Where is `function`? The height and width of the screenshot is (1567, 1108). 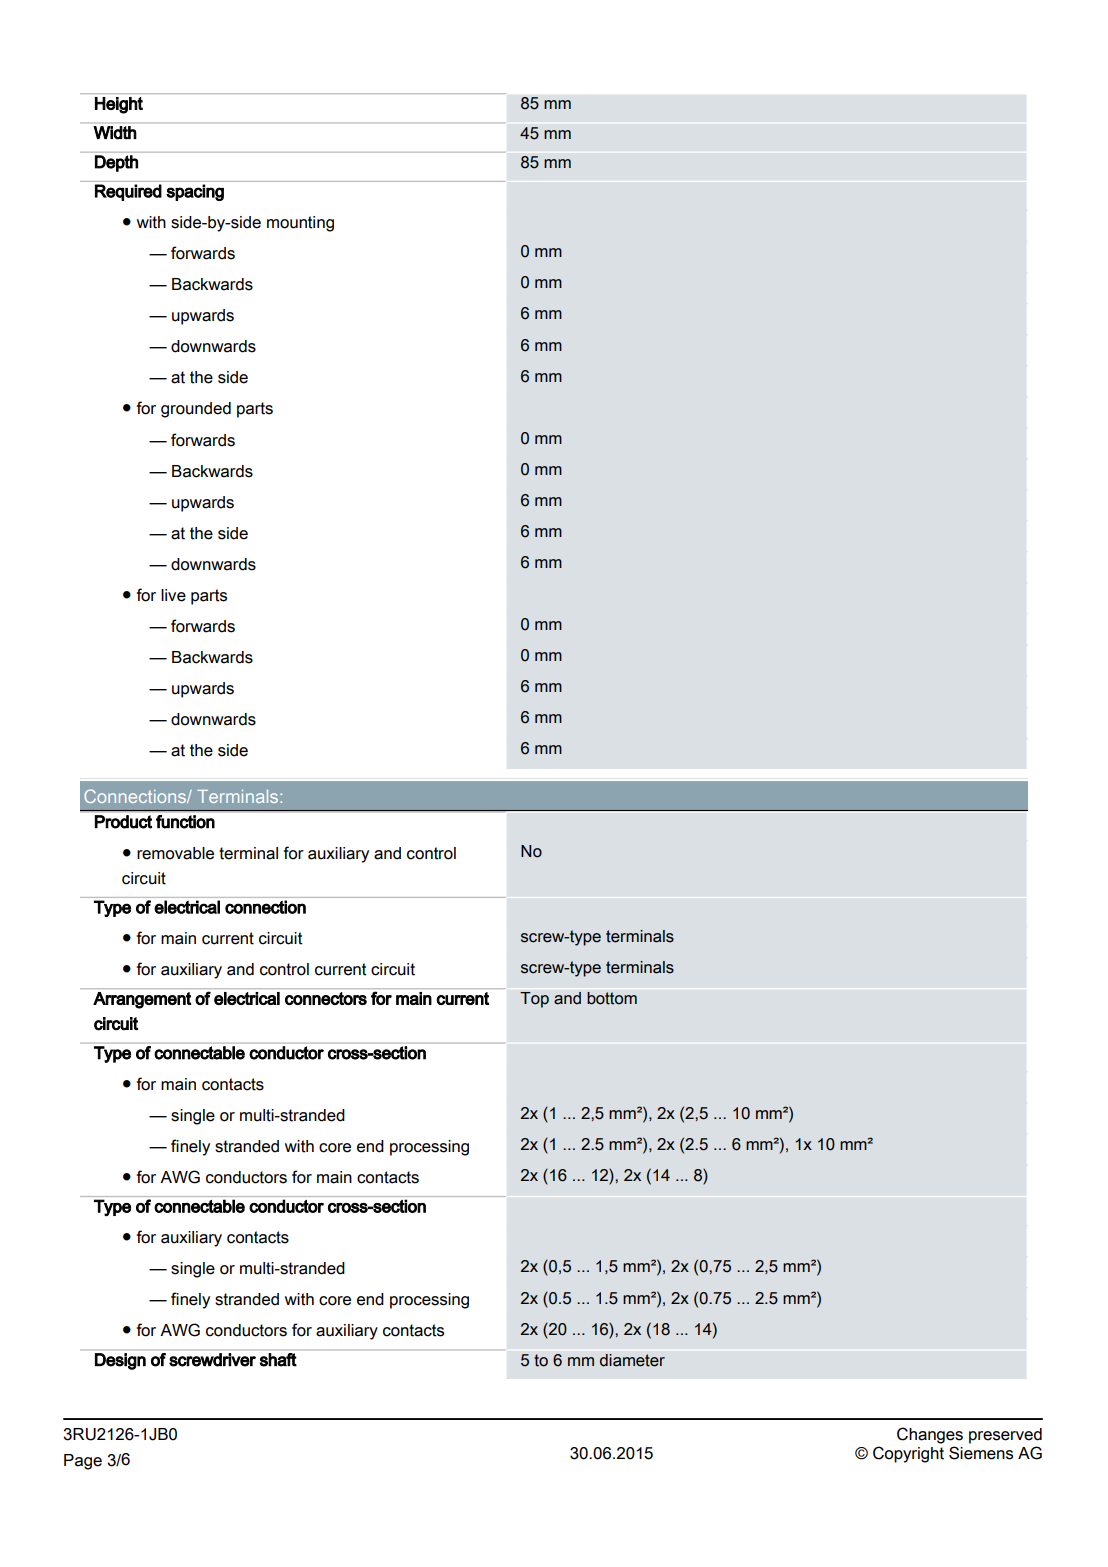 function is located at coordinates (185, 822).
